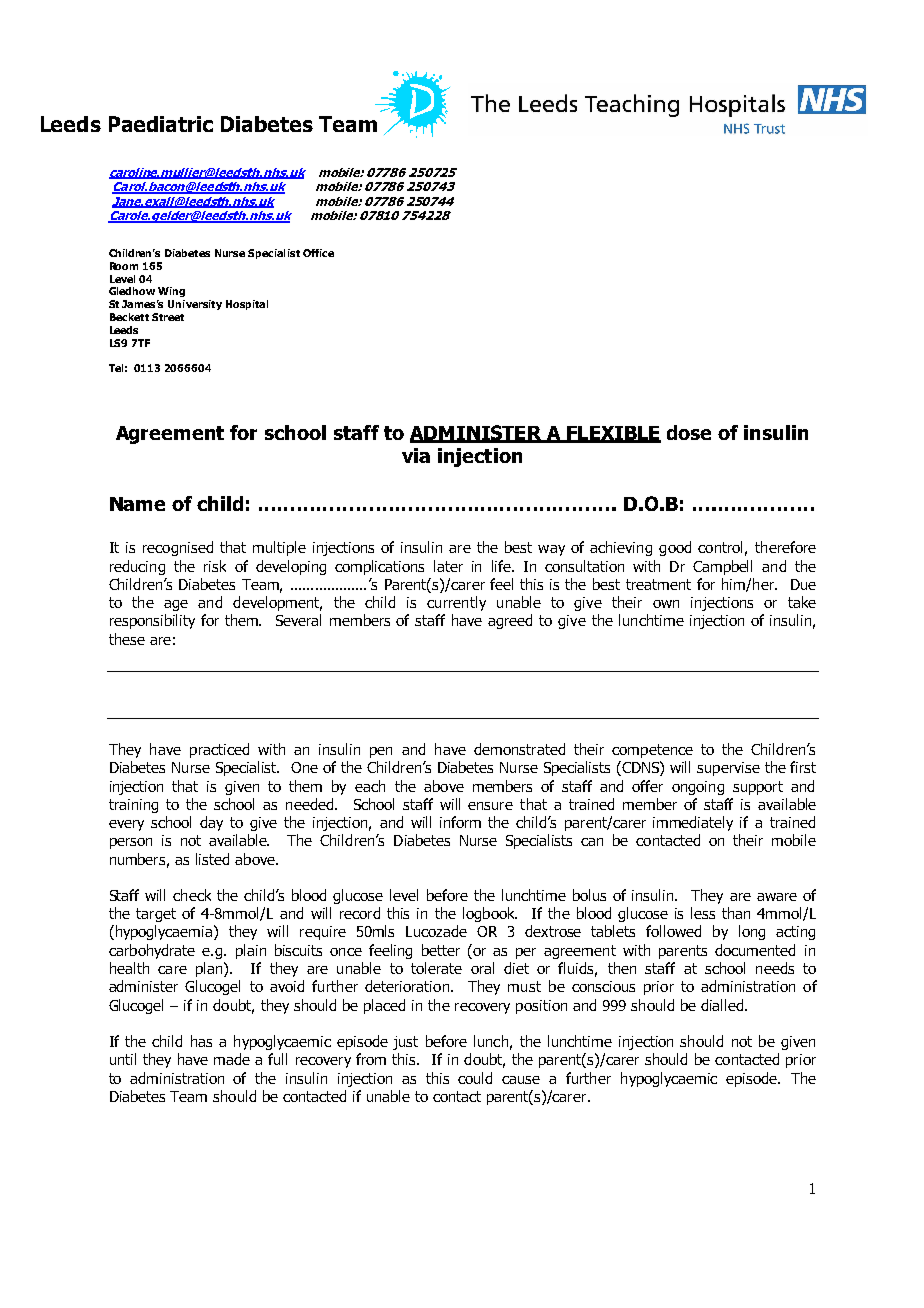 This page has width=924, height=1308. Describe the element at coordinates (416, 455) in the page. I see `via` at that location.
